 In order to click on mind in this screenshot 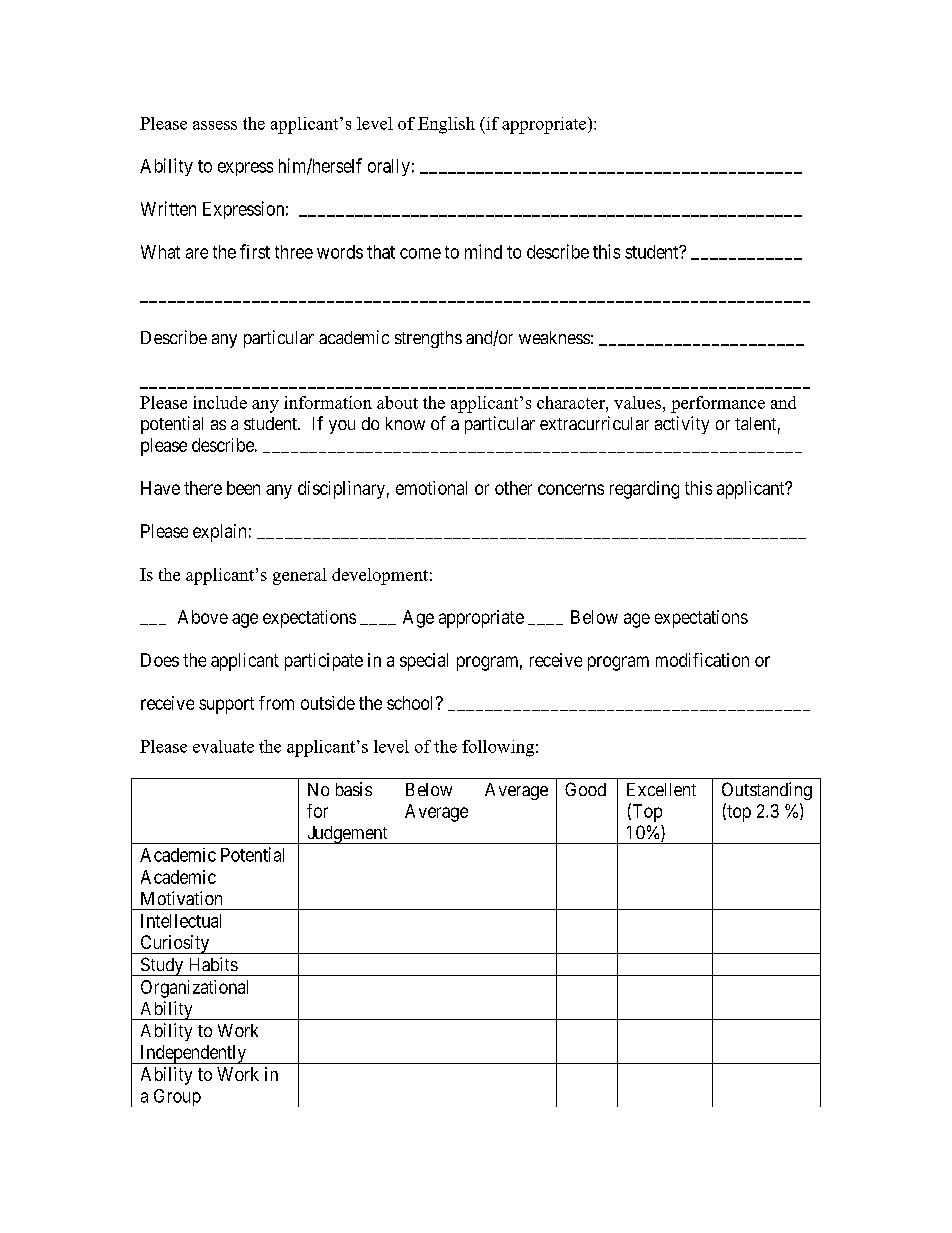, I will do `click(483, 251)`.
